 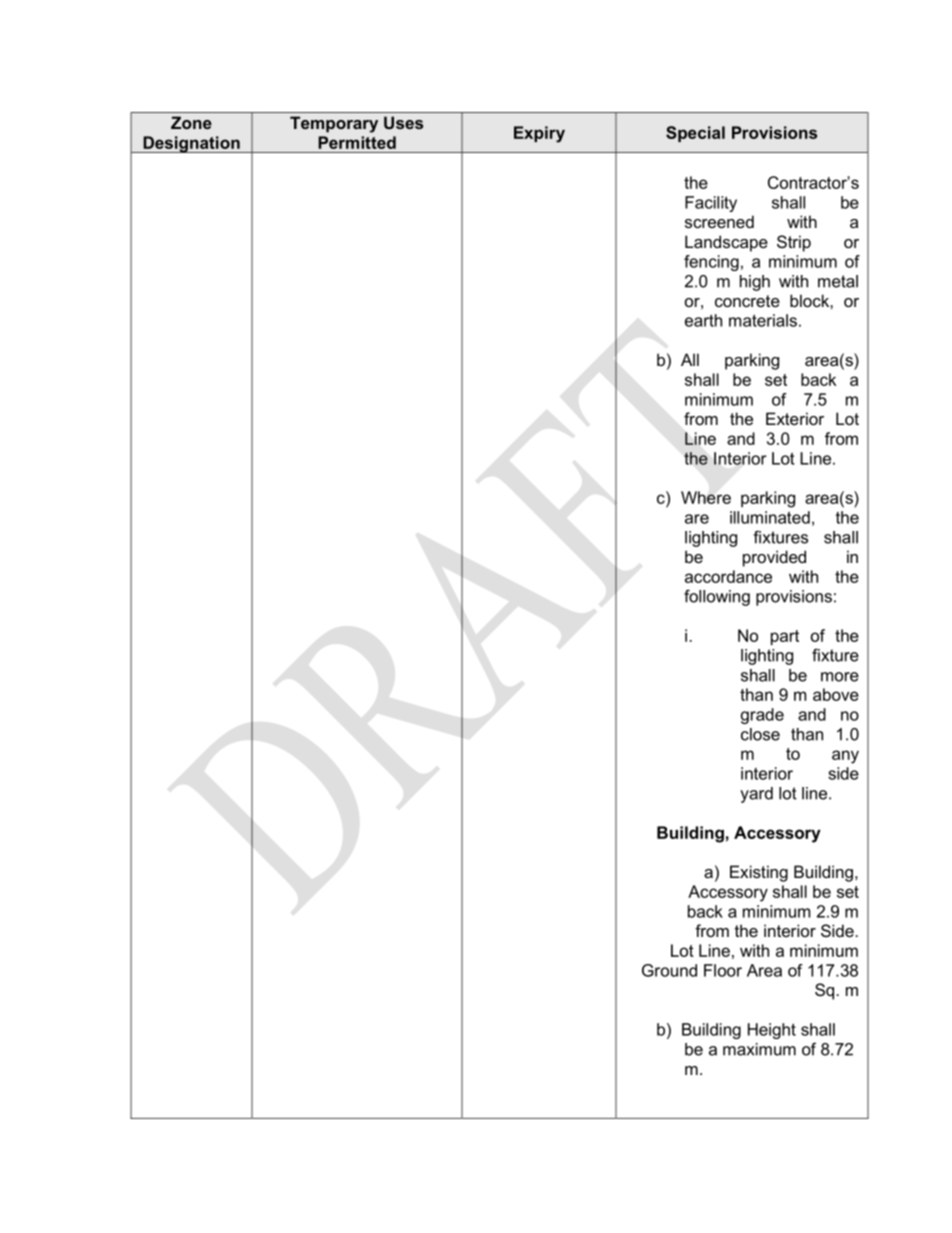 I want to click on Exterior, so click(x=795, y=418).
